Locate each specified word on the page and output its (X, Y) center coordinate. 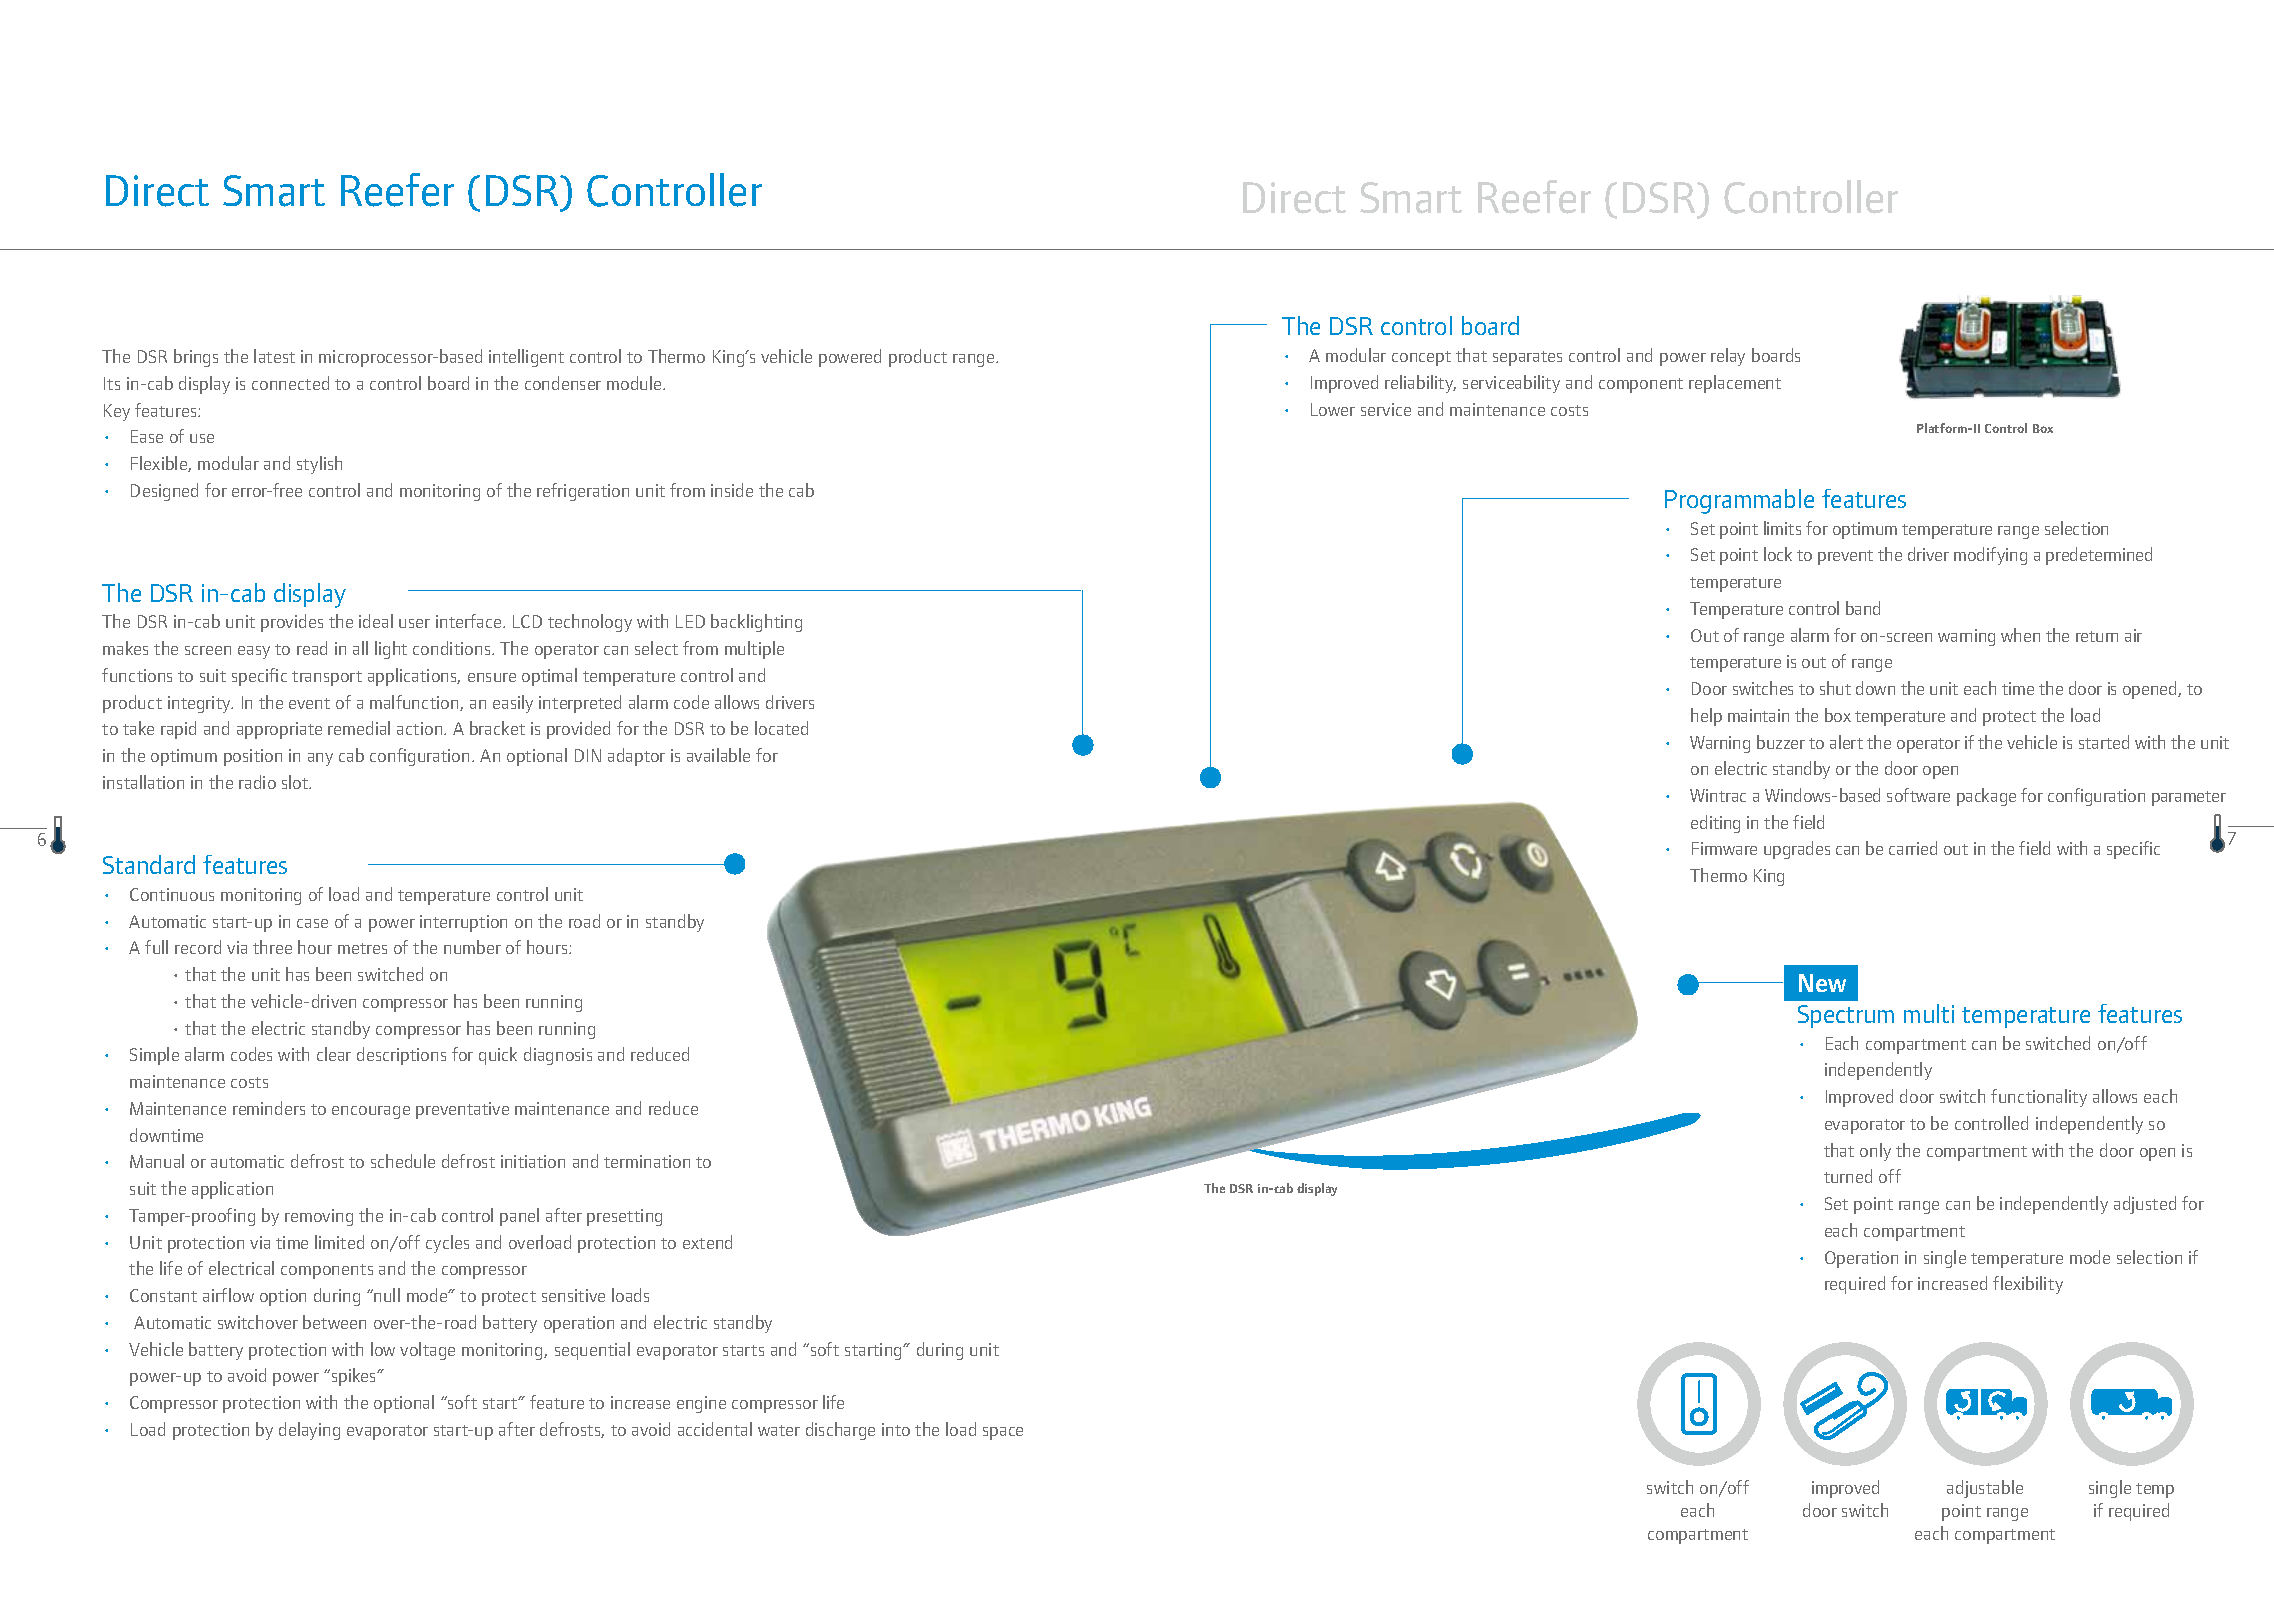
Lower (1333, 409)
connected (290, 383)
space (1003, 1433)
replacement (1735, 384)
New (1822, 983)
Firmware (1724, 848)
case (312, 923)
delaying (309, 1431)
